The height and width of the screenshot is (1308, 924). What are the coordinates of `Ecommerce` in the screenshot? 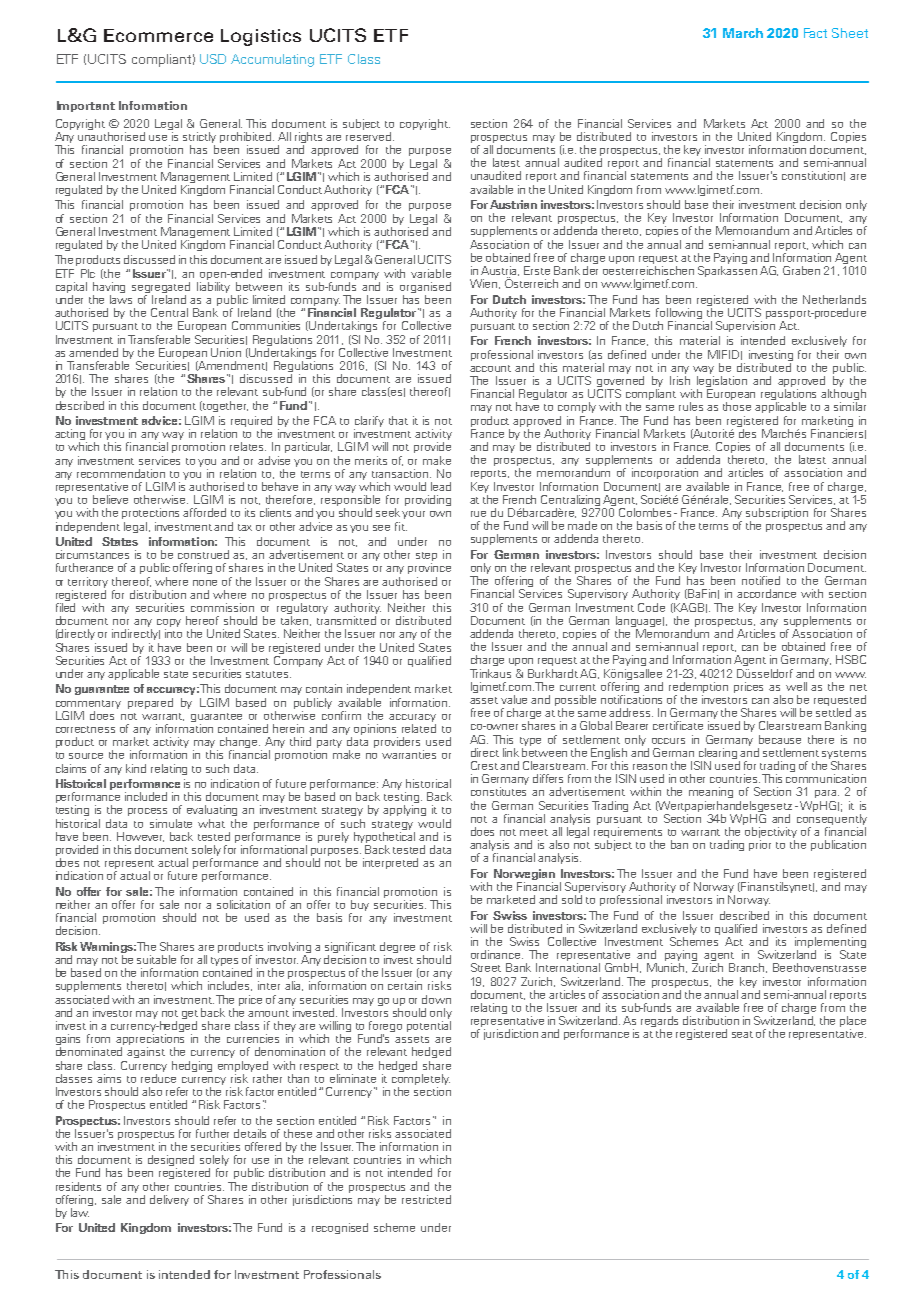 It's located at (158, 35).
